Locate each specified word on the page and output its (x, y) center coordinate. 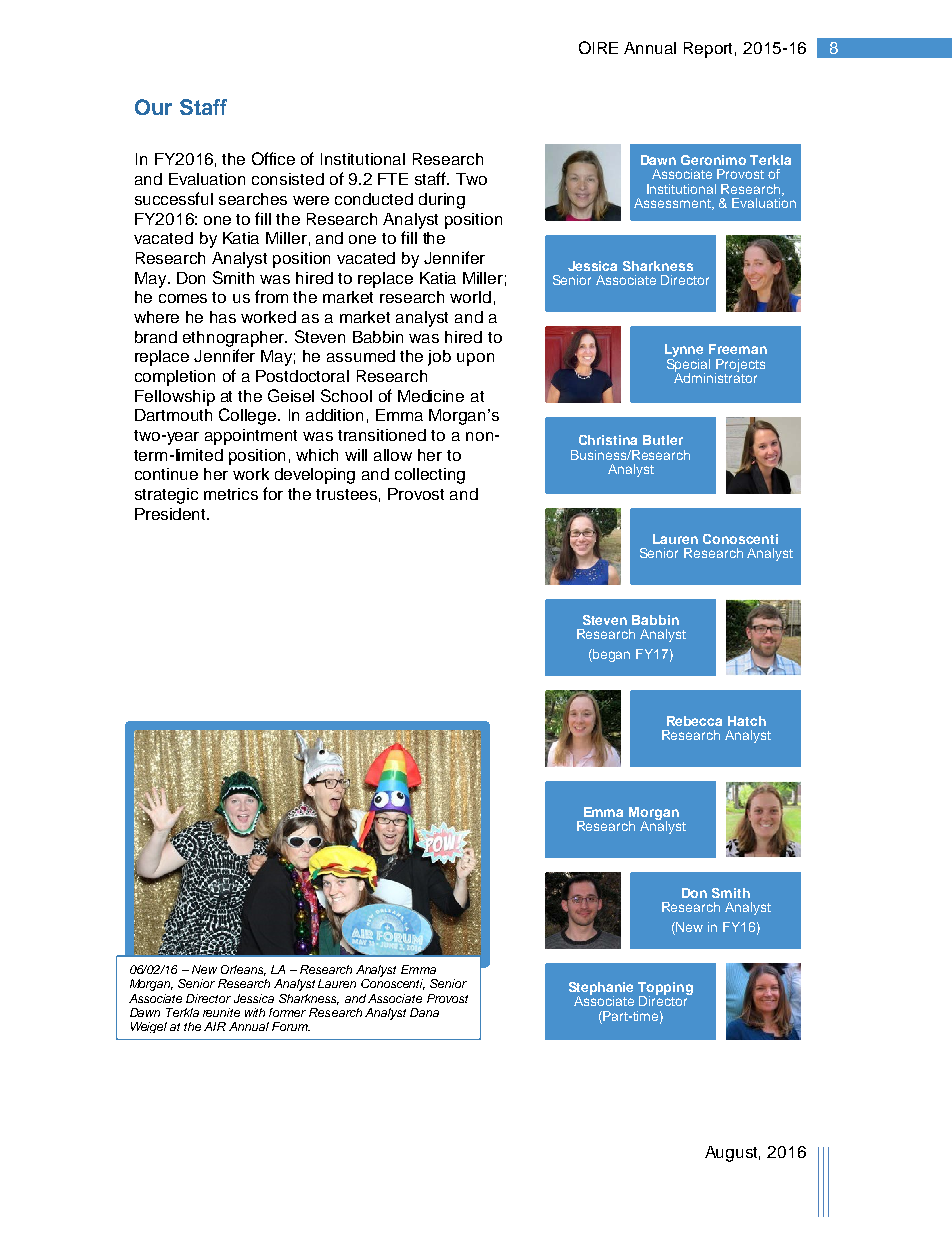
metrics (231, 494)
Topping (665, 989)
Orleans (243, 970)
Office (273, 158)
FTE (393, 179)
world (470, 297)
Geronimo (713, 160)
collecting (430, 476)
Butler (663, 440)
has (223, 317)
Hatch (747, 721)
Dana (424, 1012)
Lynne (684, 352)
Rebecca (694, 721)
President (172, 514)
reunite (221, 1012)
